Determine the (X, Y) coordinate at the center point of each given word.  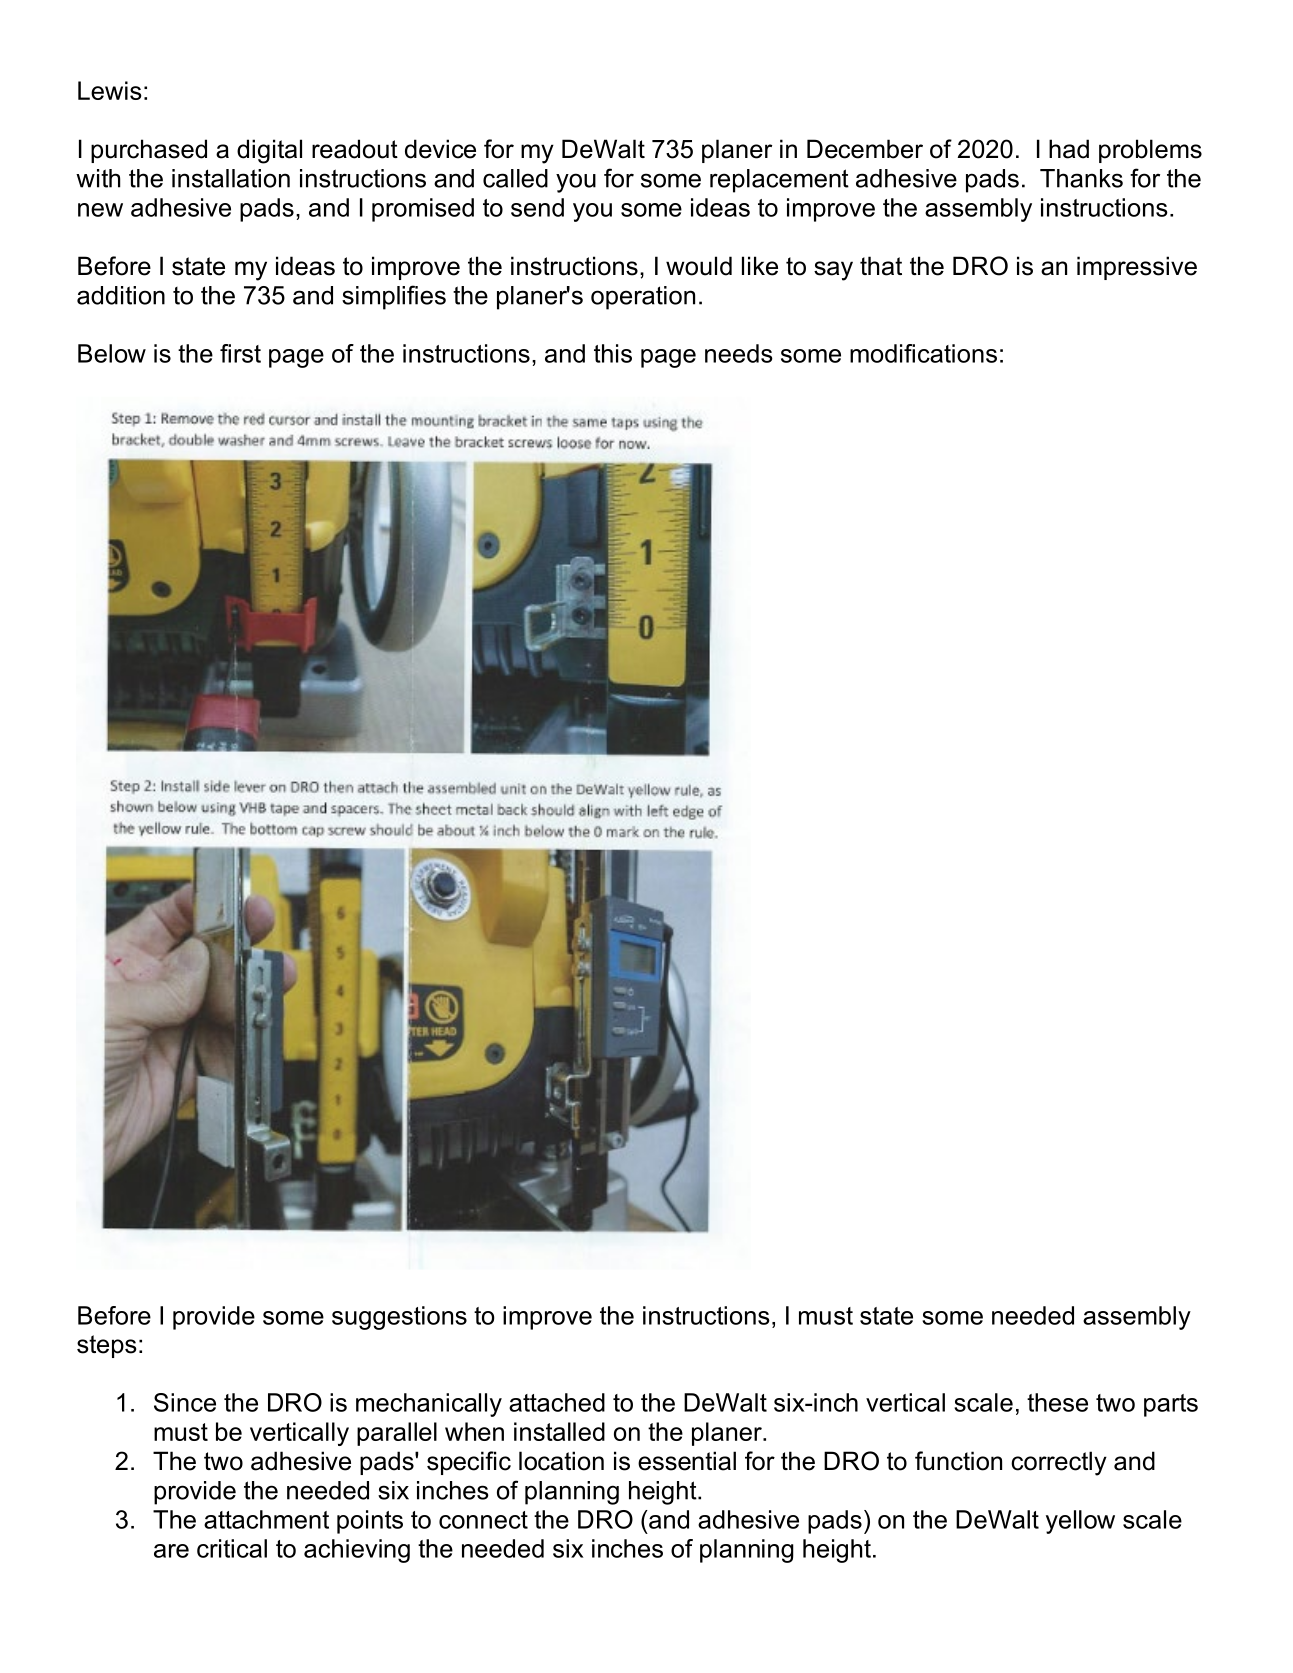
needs (739, 353)
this (613, 353)
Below (112, 353)
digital (269, 151)
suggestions (399, 1318)
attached (557, 1402)
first (240, 353)
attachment (266, 1519)
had (1069, 149)
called (515, 178)
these (1057, 1402)
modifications (923, 353)
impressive (1137, 268)
